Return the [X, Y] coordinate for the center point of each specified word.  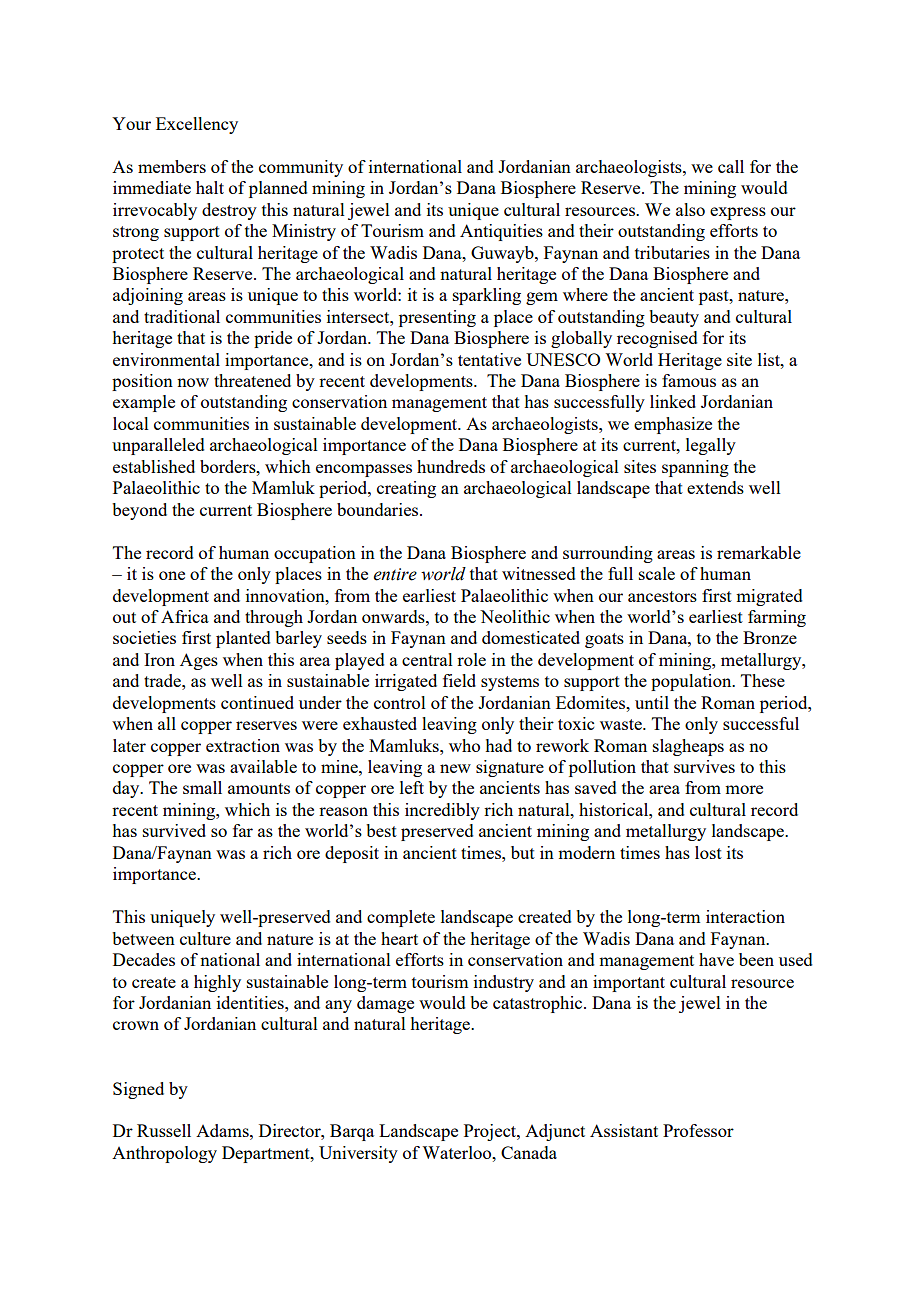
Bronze [770, 637]
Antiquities [501, 232]
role [471, 659]
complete [401, 918]
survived [174, 830]
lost [708, 852]
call [731, 166]
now [193, 382]
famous [689, 380]
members [172, 166]
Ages [199, 661]
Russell [164, 1130]
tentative [489, 359]
